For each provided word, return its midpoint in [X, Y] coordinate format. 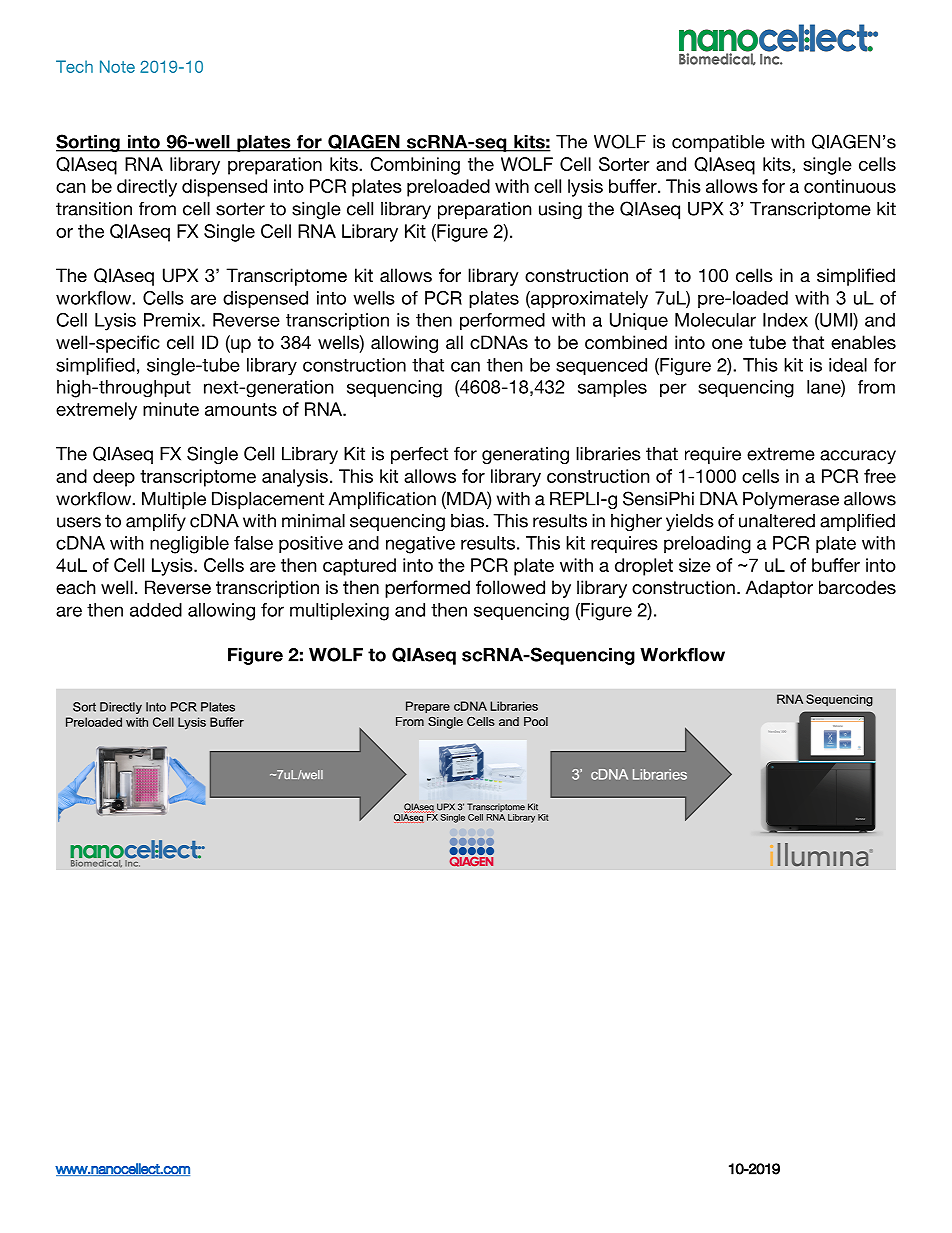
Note [117, 66]
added [156, 610]
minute [171, 409]
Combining [415, 166]
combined [626, 342]
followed [510, 587]
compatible [718, 143]
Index [785, 320]
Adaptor [779, 589]
